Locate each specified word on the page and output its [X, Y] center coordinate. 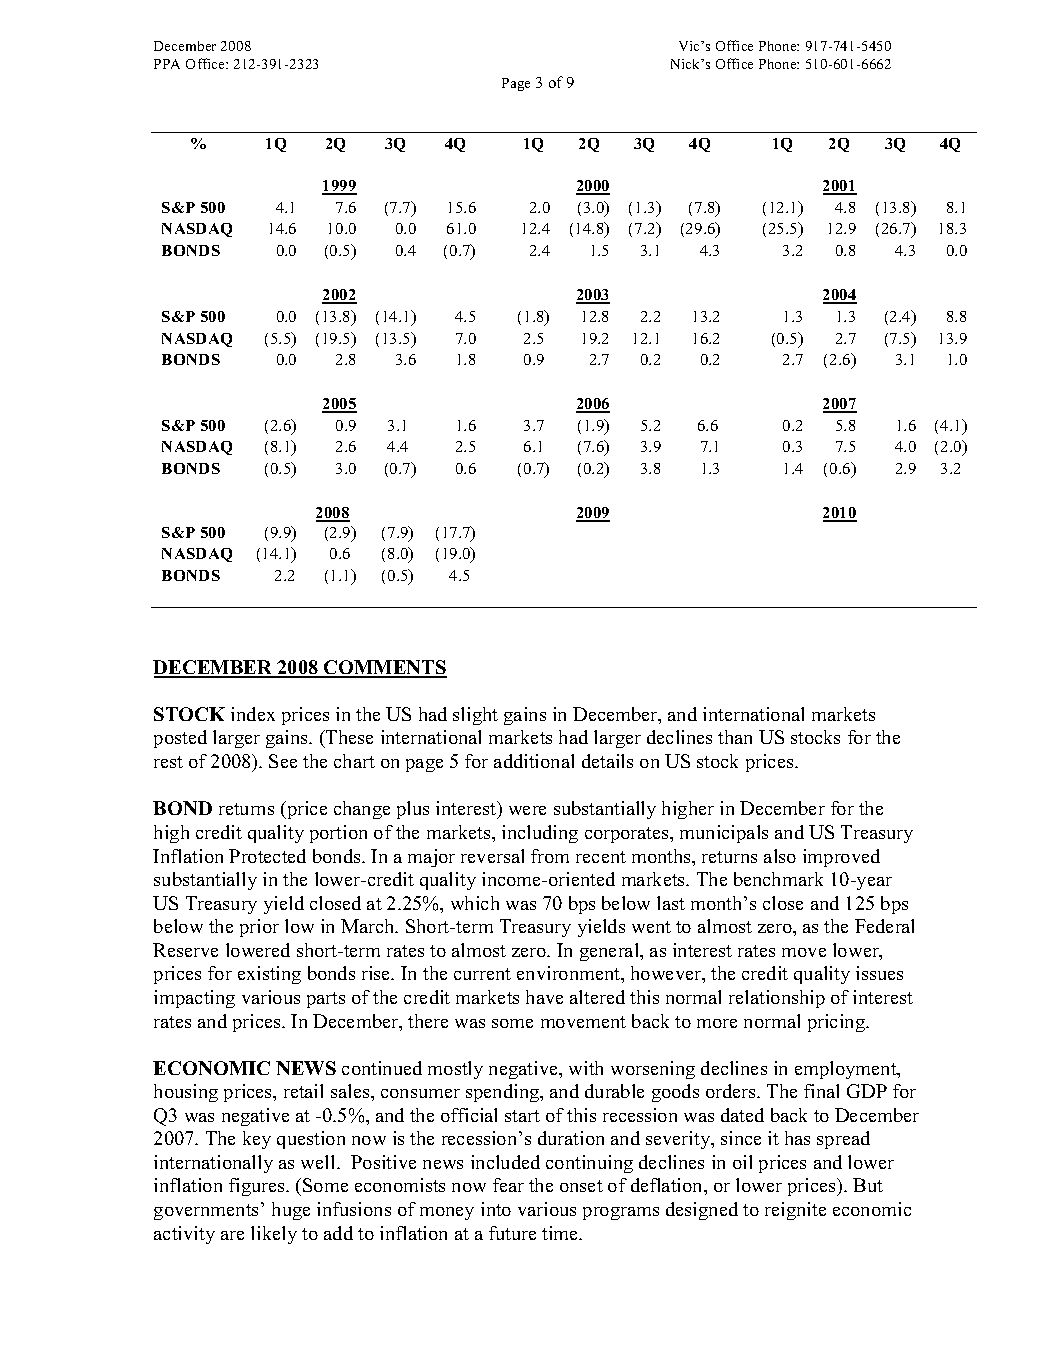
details [607, 761]
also [780, 856]
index [253, 714]
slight [475, 716]
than [735, 737]
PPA [167, 64]
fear [508, 1185]
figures [258, 1187]
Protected [267, 856]
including [540, 834]
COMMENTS [384, 668]
